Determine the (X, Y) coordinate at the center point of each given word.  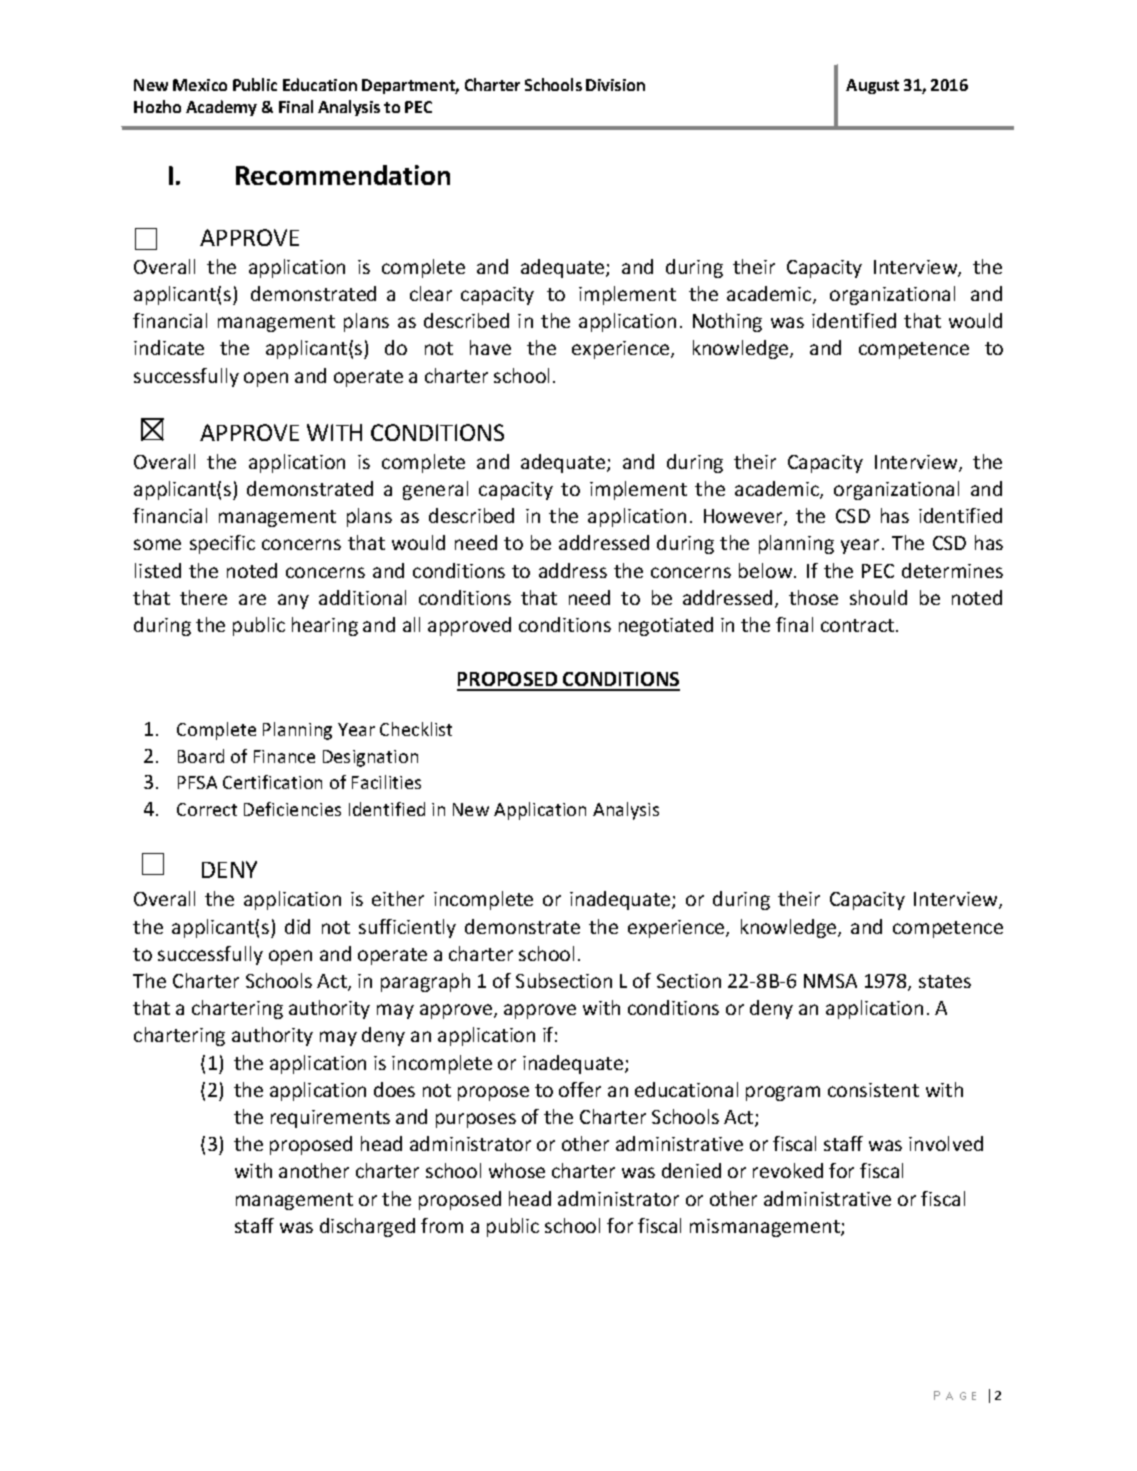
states (945, 981)
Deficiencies (292, 809)
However (744, 517)
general (435, 490)
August (872, 86)
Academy (221, 108)
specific (222, 544)
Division (615, 85)
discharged (367, 1227)
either (398, 898)
